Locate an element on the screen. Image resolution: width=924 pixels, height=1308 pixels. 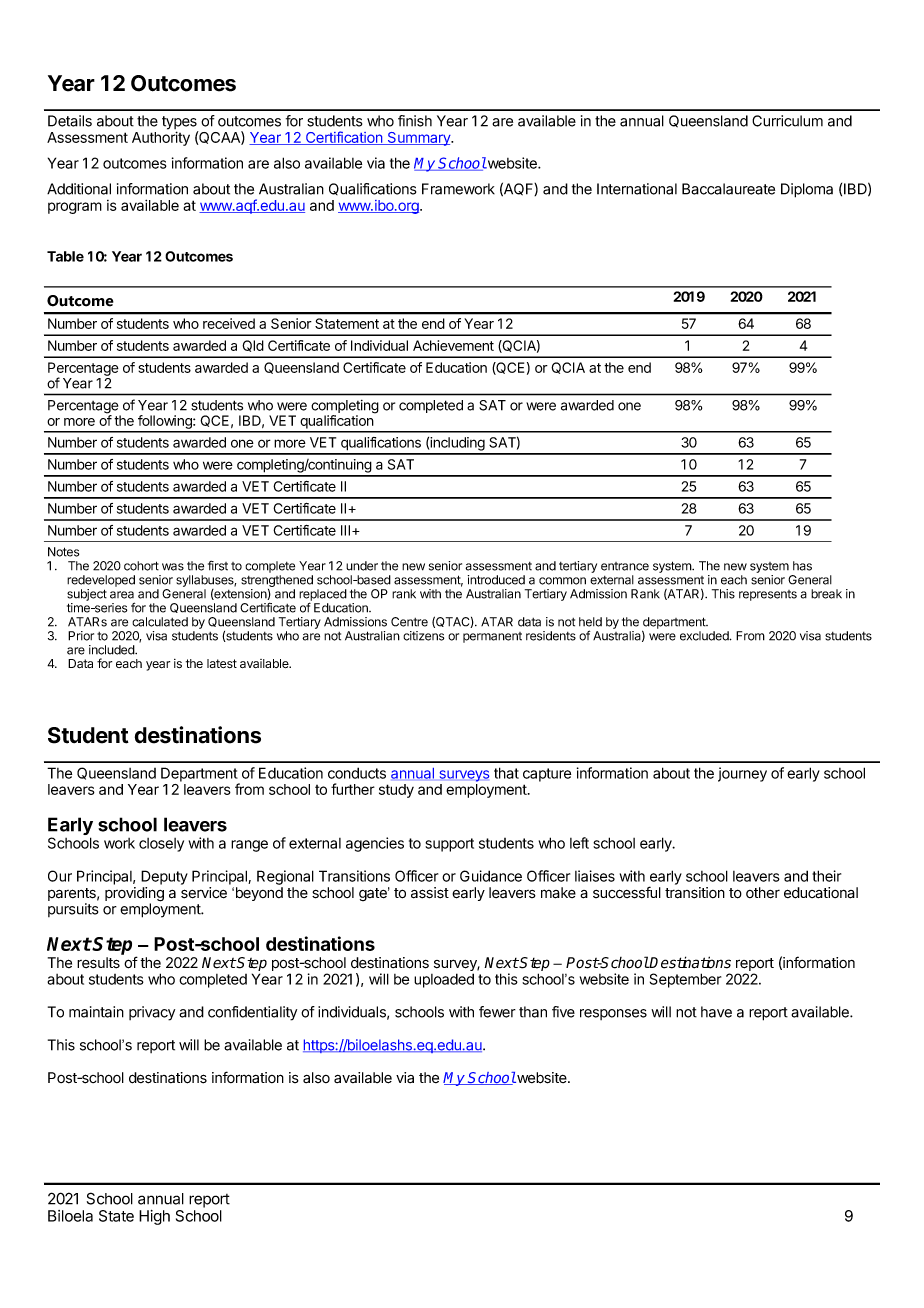
Baccalaureate is located at coordinates (728, 189).
